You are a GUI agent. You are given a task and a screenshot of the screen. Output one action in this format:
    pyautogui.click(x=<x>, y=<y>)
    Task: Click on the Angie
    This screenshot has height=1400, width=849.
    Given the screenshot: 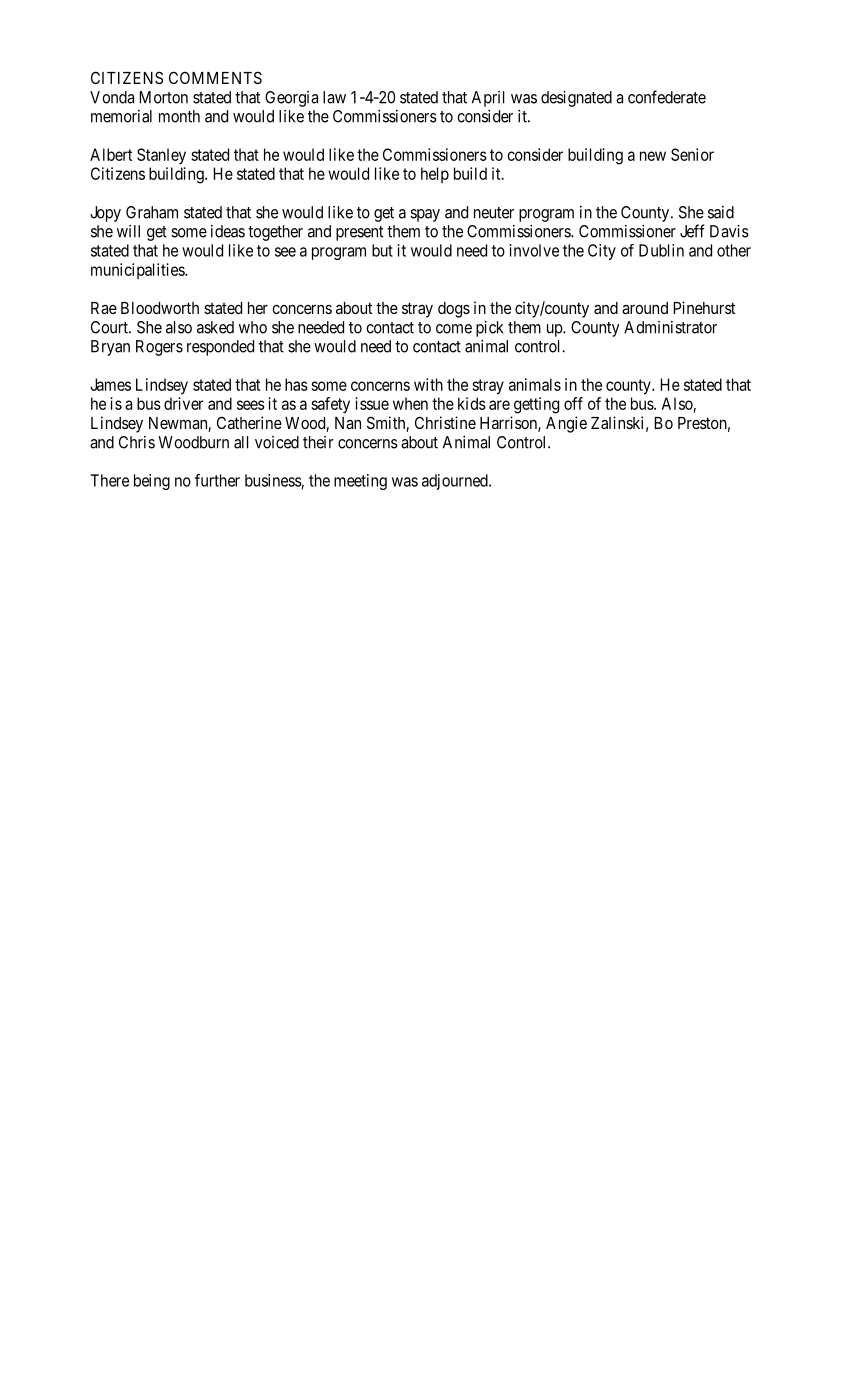 What is the action you would take?
    pyautogui.click(x=566, y=424)
